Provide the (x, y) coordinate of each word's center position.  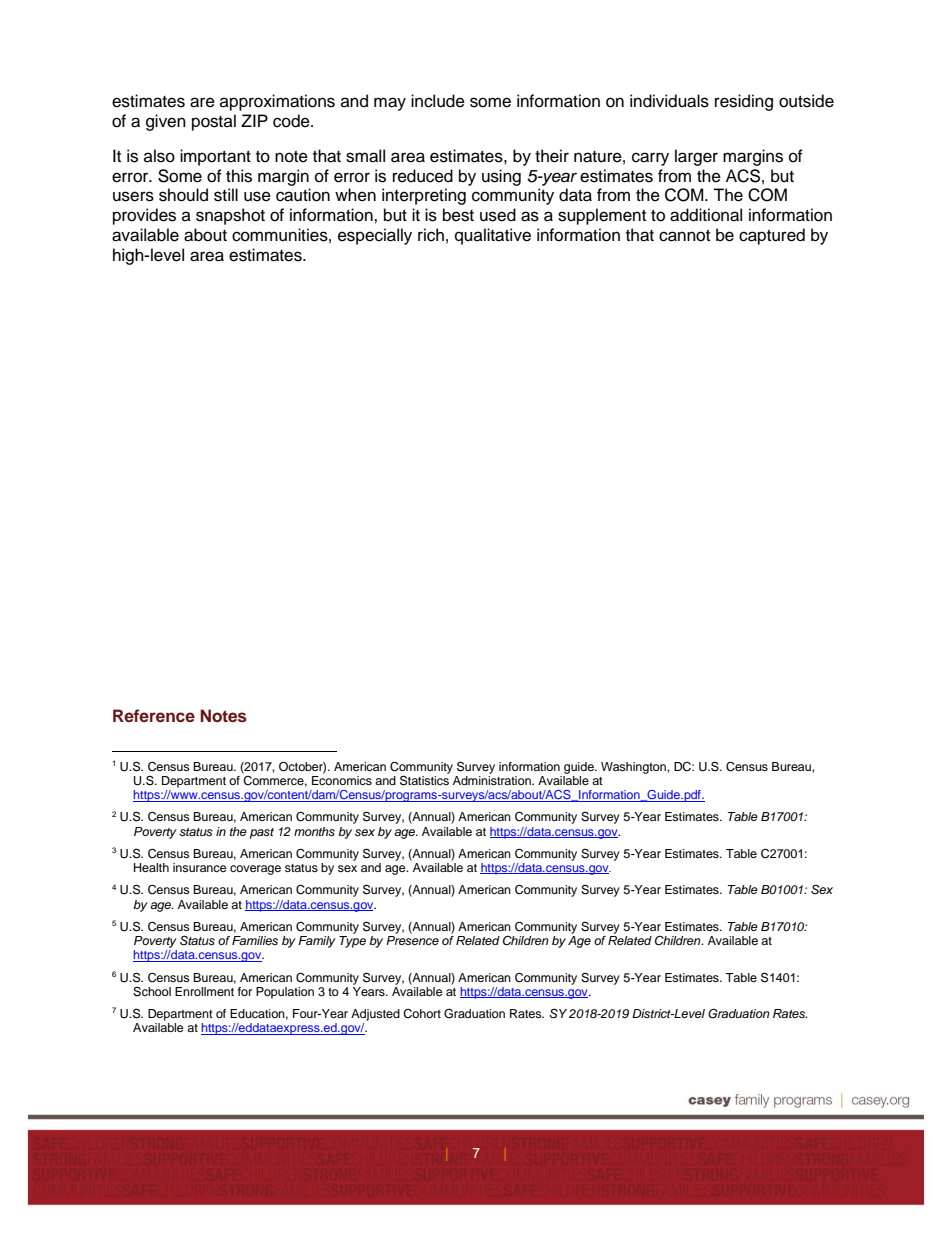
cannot (684, 236)
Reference (154, 716)
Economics (342, 780)
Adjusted (375, 1015)
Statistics (424, 779)
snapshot (230, 216)
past (262, 833)
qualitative (493, 236)
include (438, 101)
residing (744, 102)
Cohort (422, 1014)
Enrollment (204, 991)
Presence (412, 940)
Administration (493, 780)
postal (214, 122)
